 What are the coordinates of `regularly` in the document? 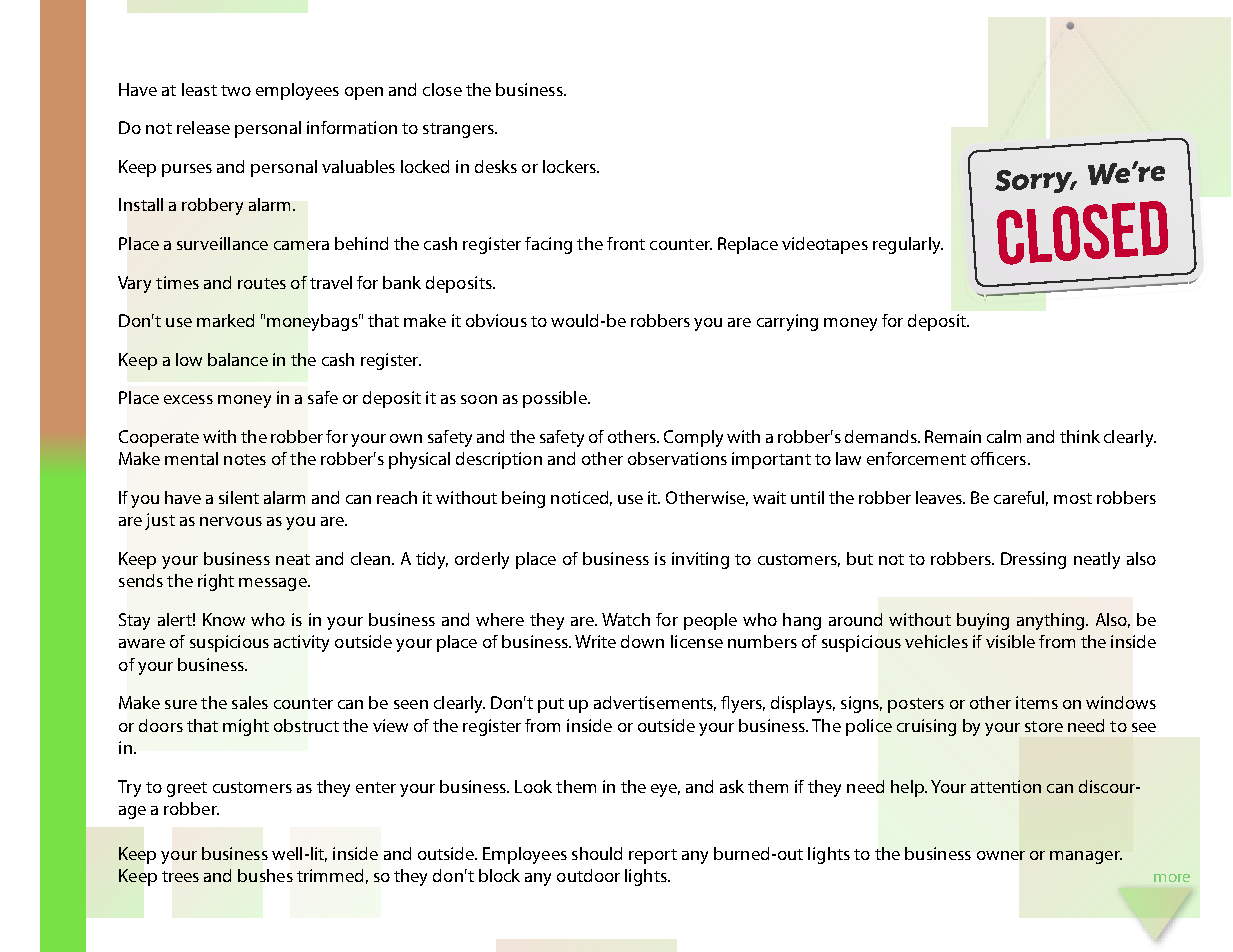 It's located at (908, 245).
